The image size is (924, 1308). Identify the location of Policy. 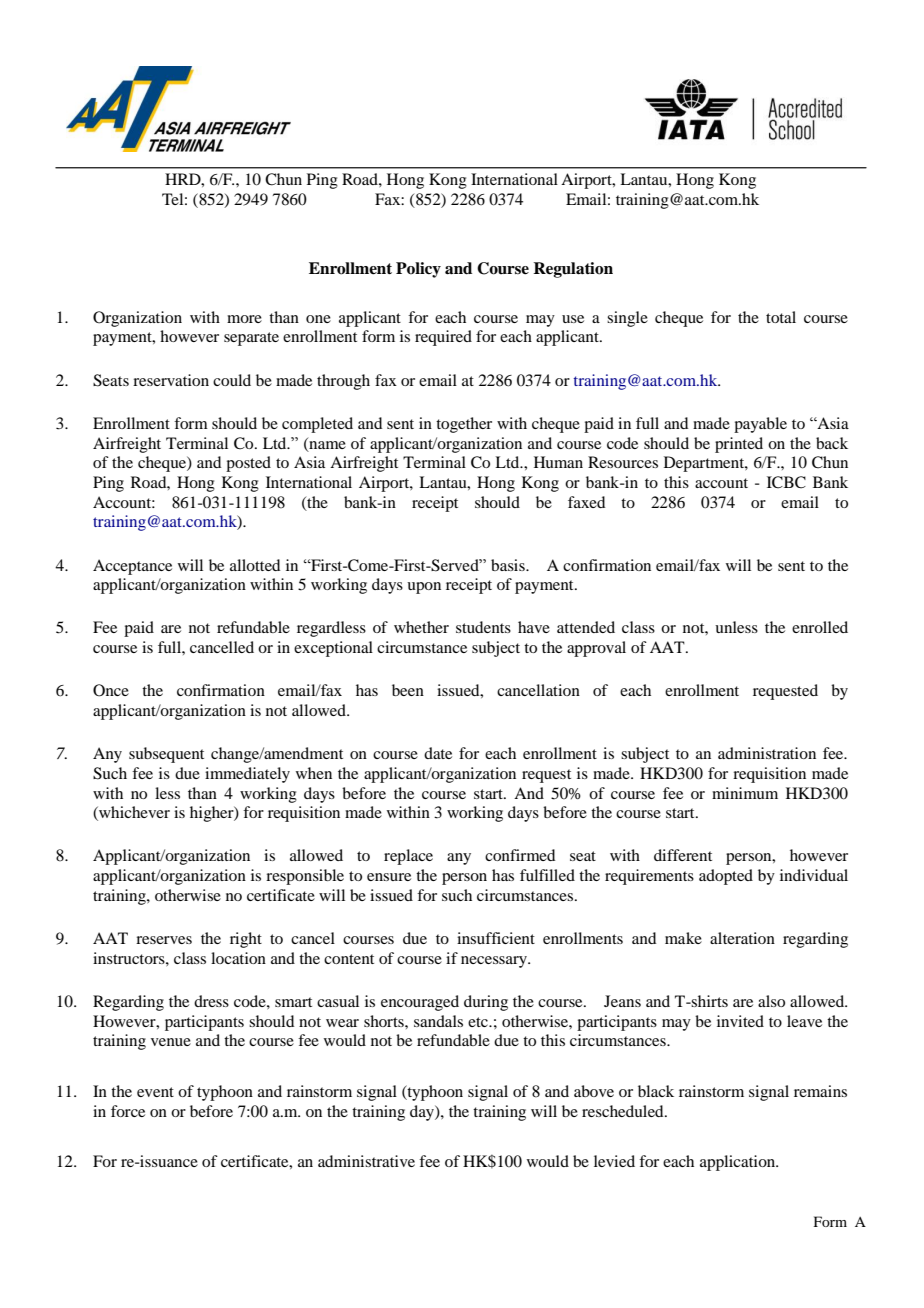
(418, 270).
